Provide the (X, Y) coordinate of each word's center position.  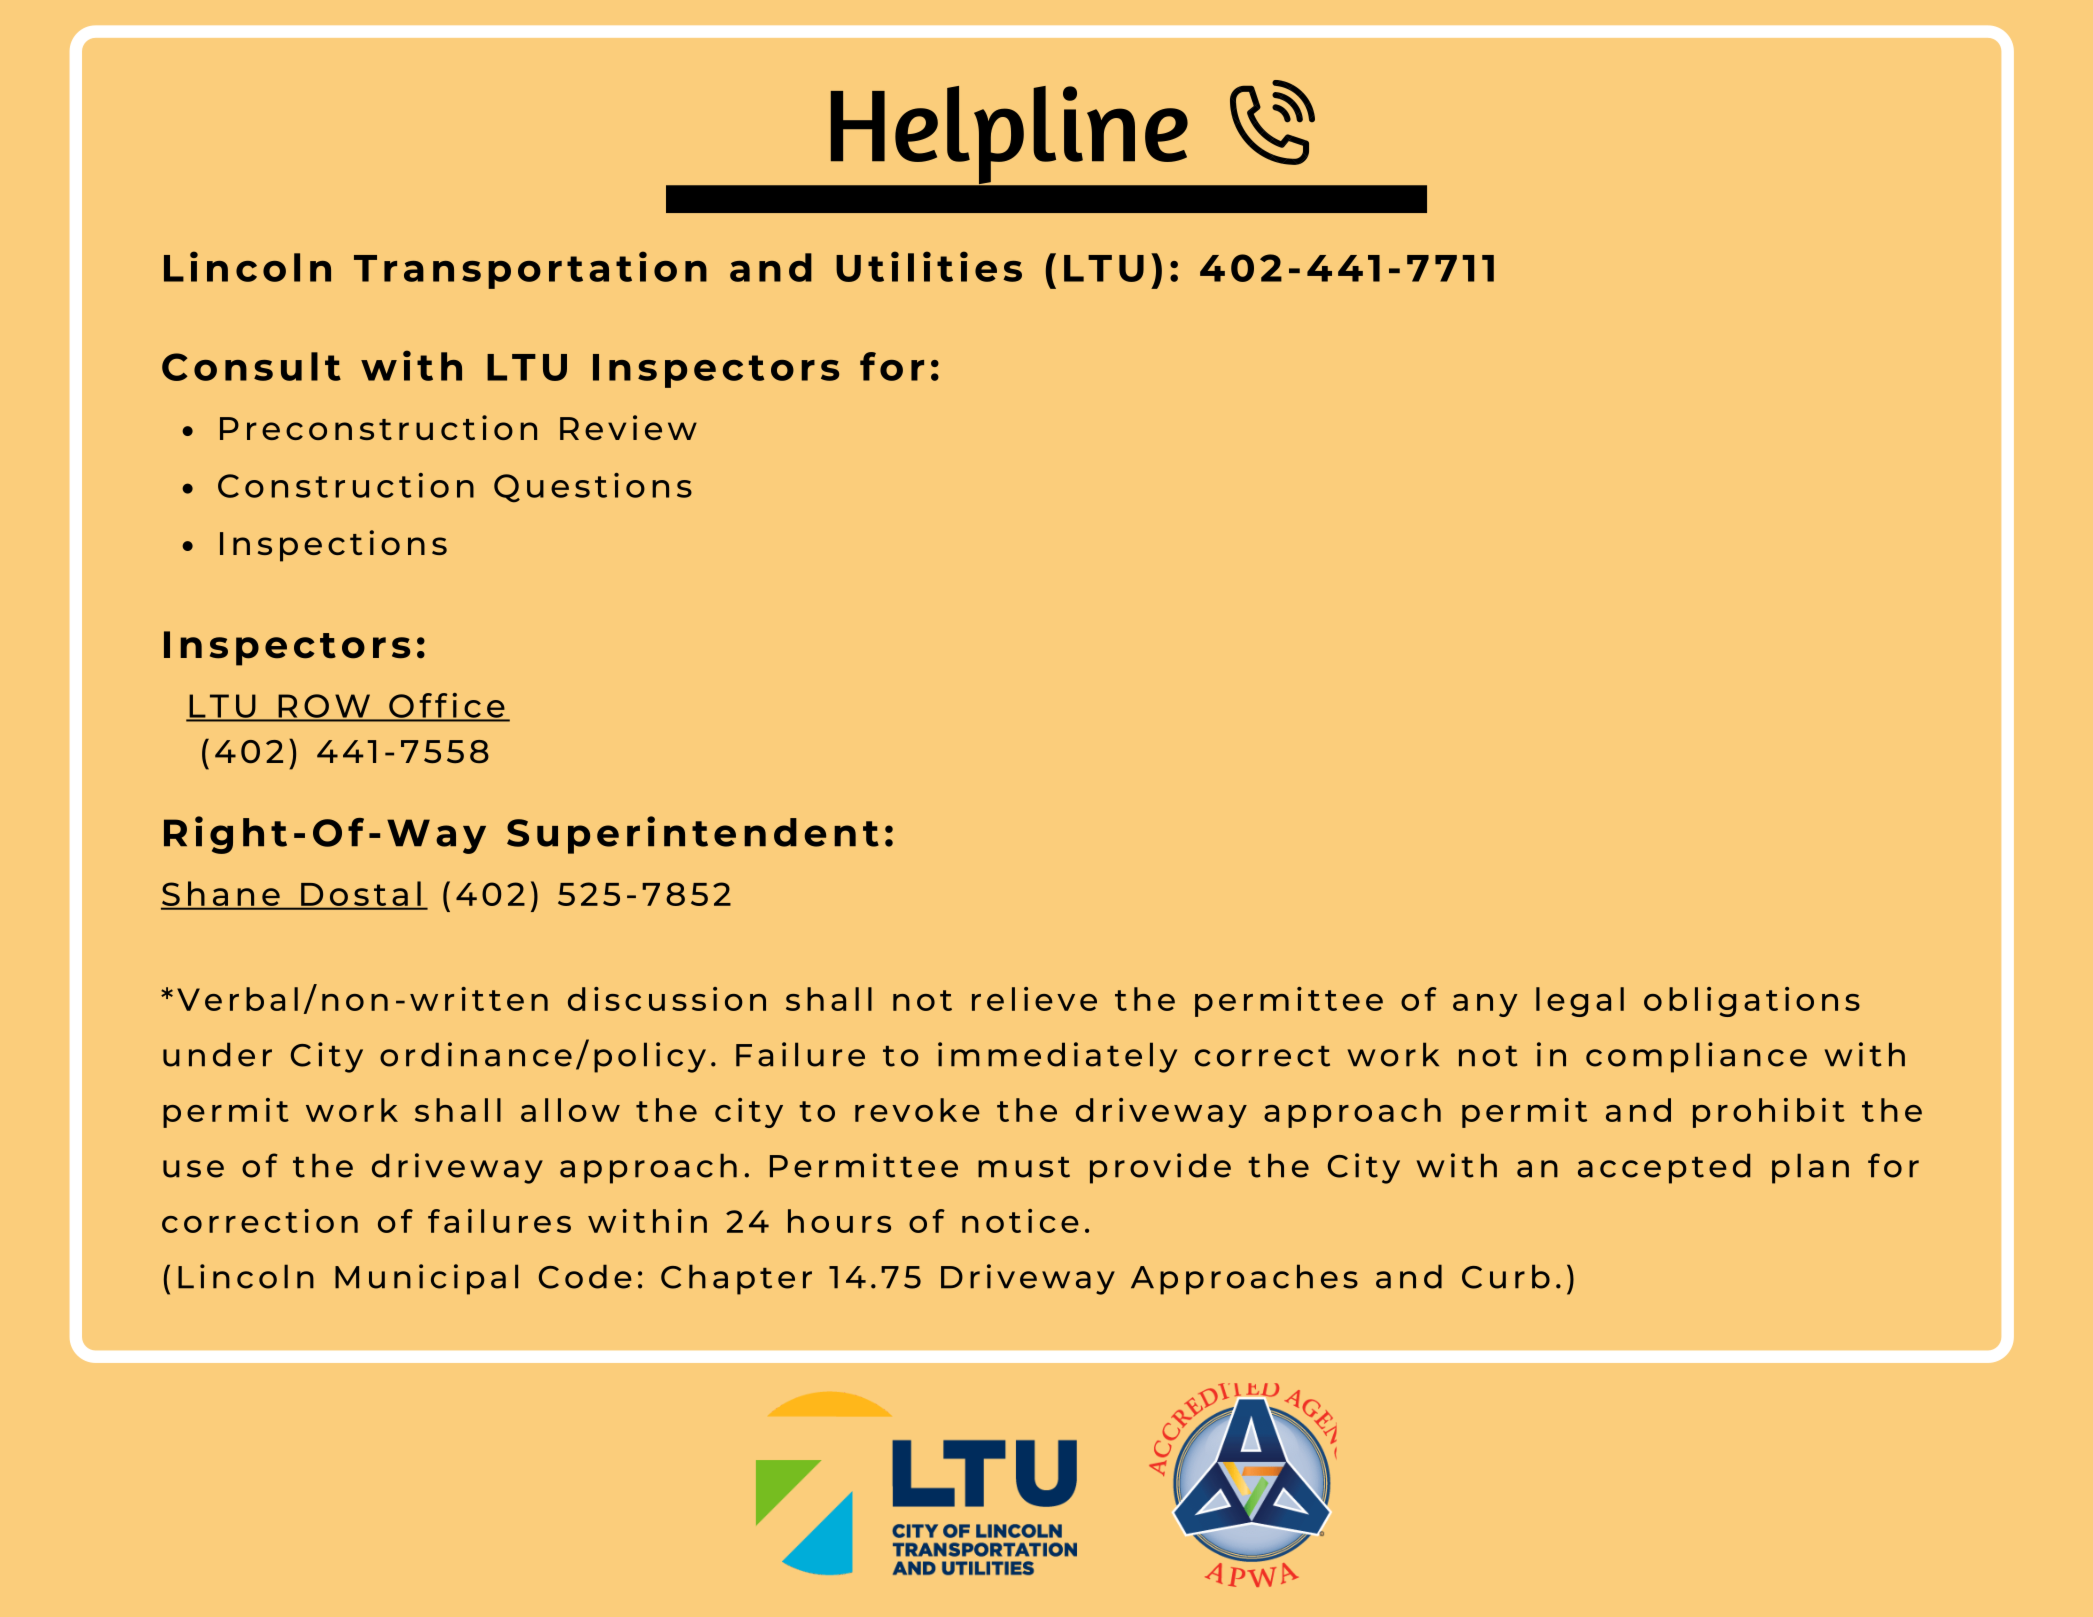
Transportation (530, 270)
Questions (593, 488)
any (1485, 1005)
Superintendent (693, 835)
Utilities (929, 266)
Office (447, 706)
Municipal (426, 1279)
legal (1580, 1002)
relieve (1034, 999)
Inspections (333, 546)
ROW (324, 707)
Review (628, 427)
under (217, 1054)
